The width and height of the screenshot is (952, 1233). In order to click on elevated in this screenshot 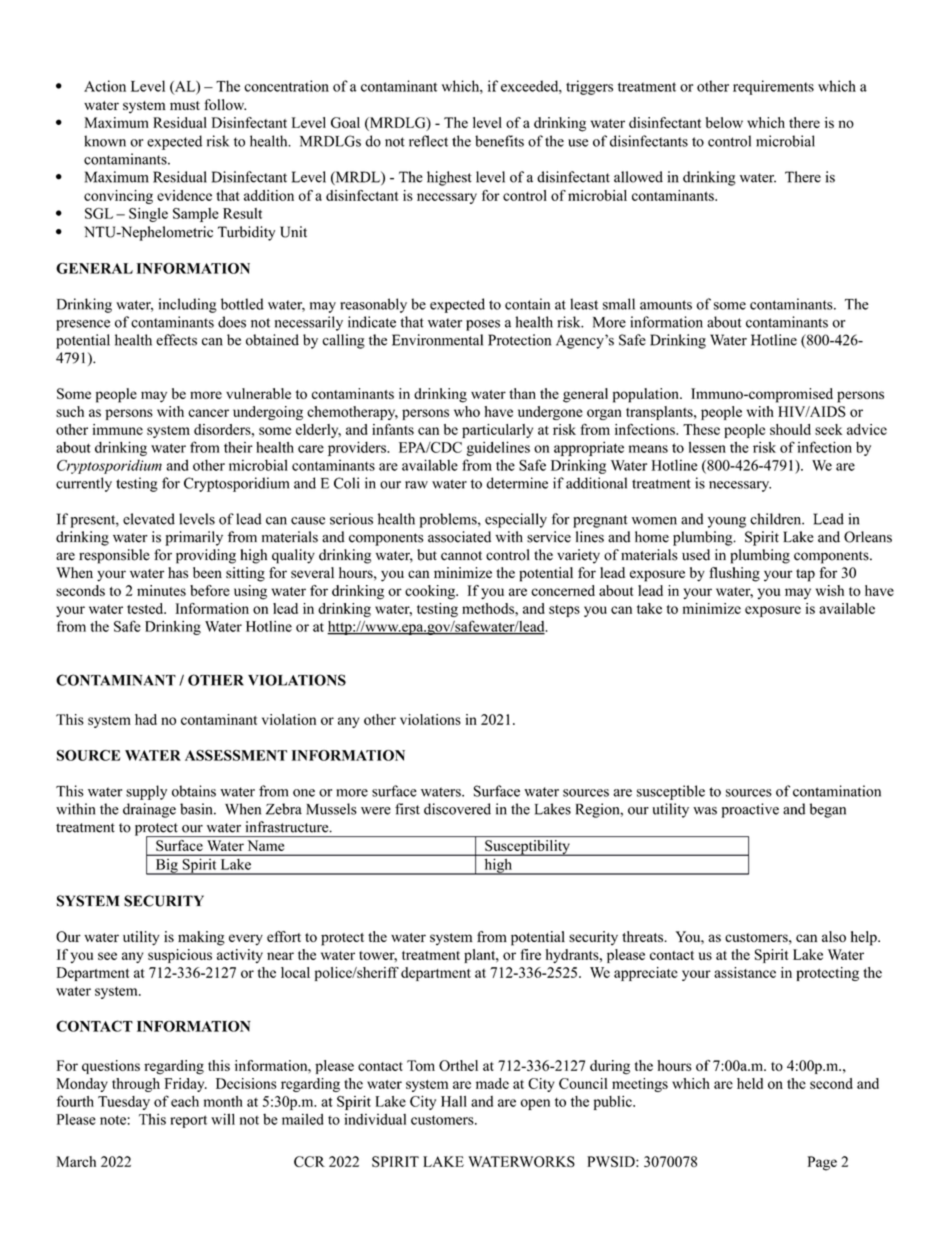, I will do `click(149, 519)`.
